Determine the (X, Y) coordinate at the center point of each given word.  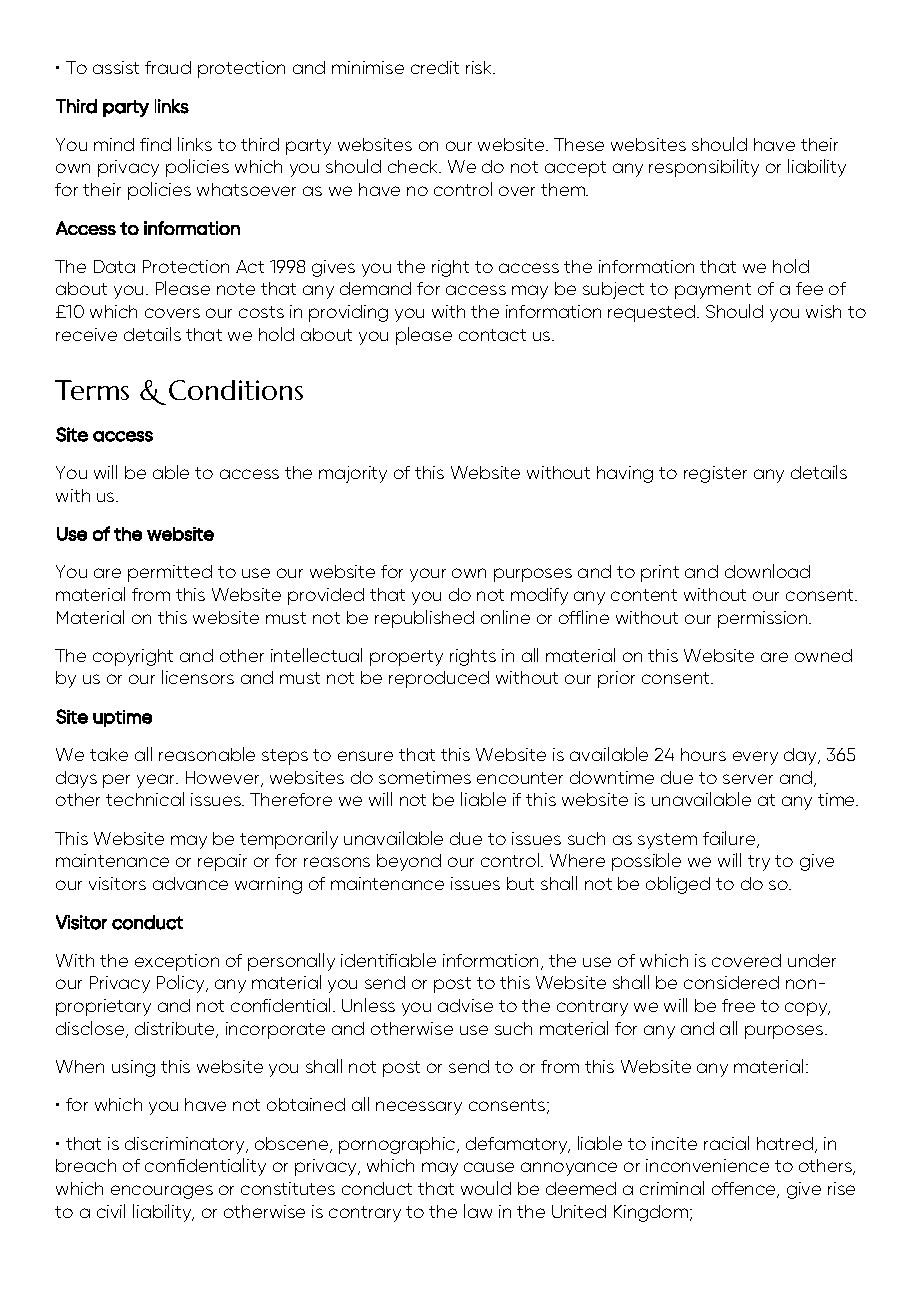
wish (823, 311)
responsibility (704, 168)
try (759, 863)
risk (480, 67)
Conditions (236, 390)
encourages (162, 1192)
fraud (168, 67)
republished (424, 619)
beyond (409, 862)
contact (492, 335)
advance (190, 883)
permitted (170, 573)
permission (764, 619)
